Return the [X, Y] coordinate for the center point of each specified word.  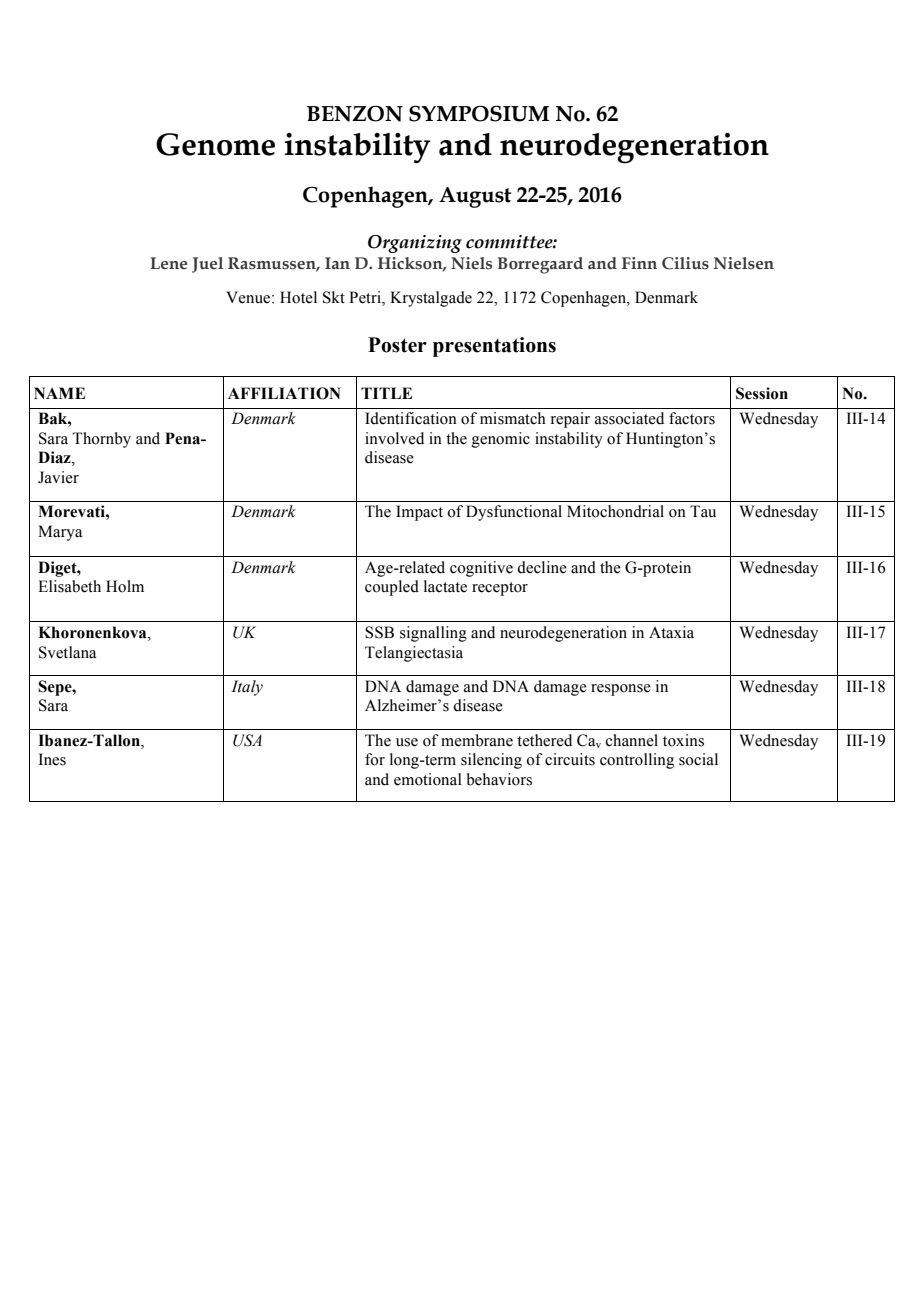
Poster [397, 345]
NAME [59, 393]
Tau [703, 511]
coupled [392, 588]
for [375, 759]
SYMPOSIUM [479, 113]
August [475, 197]
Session [762, 393]
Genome [215, 144]
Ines [52, 759]
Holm [125, 586]
